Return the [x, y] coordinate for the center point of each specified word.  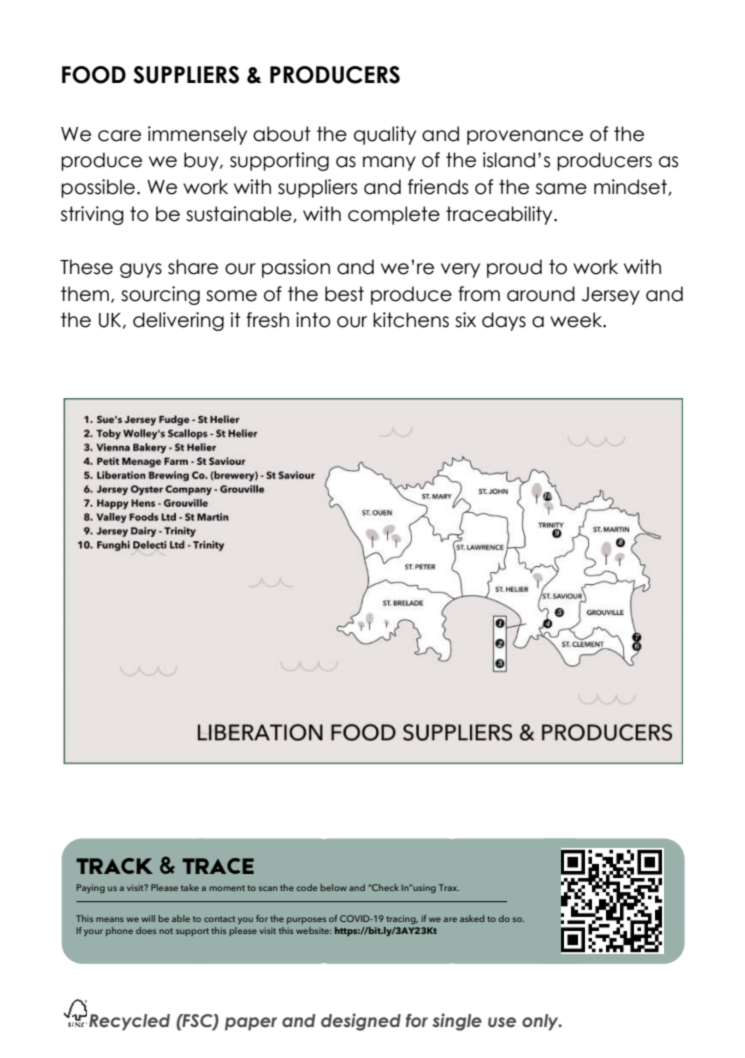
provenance [525, 137]
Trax [449, 887]
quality [385, 135]
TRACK [114, 866]
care [119, 136]
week [577, 320]
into [313, 320]
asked [472, 918]
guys [141, 270]
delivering [178, 321]
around [541, 294]
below [333, 887]
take [190, 887]
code [307, 887]
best [344, 294]
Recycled [129, 1022]
